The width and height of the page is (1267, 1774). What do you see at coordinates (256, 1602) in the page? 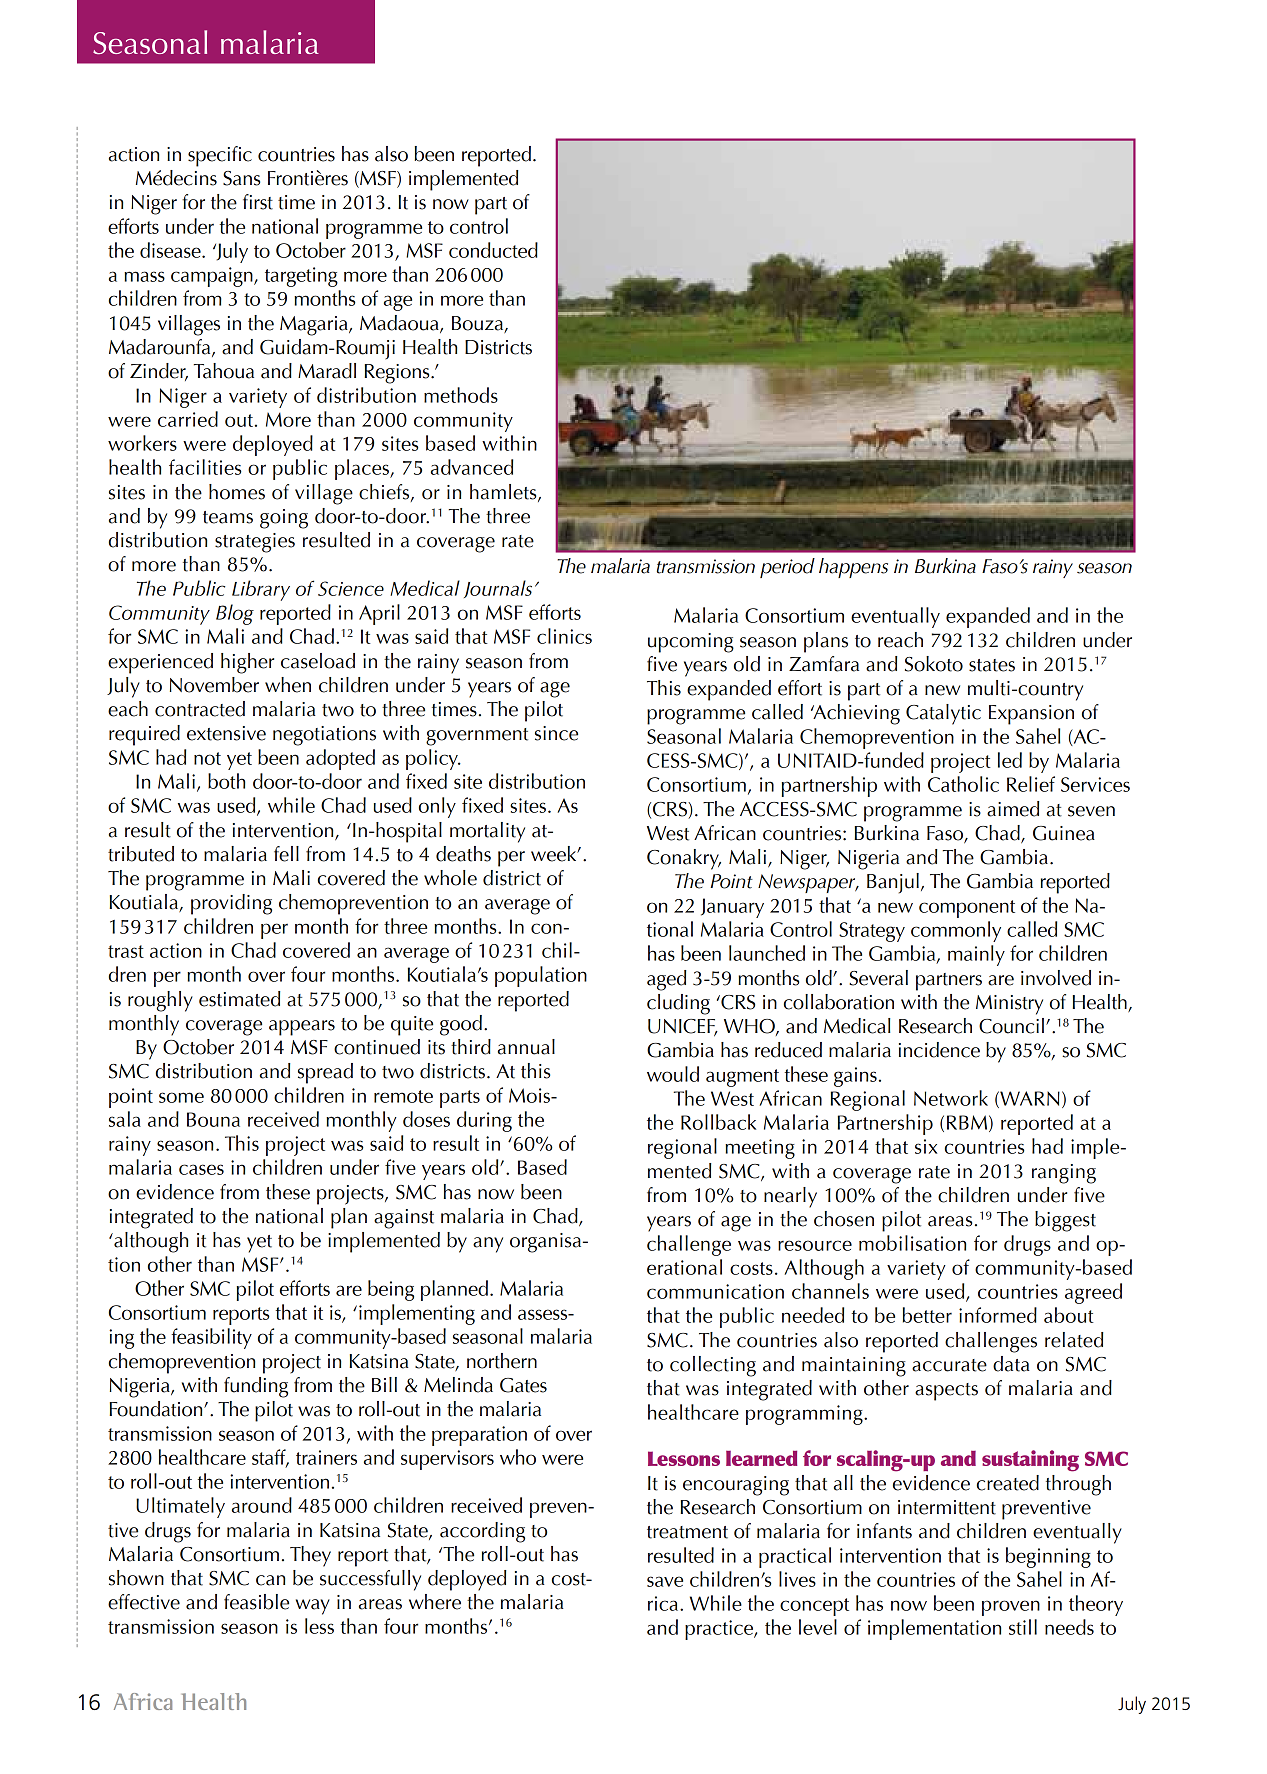
I see `feasible` at bounding box center [256, 1602].
